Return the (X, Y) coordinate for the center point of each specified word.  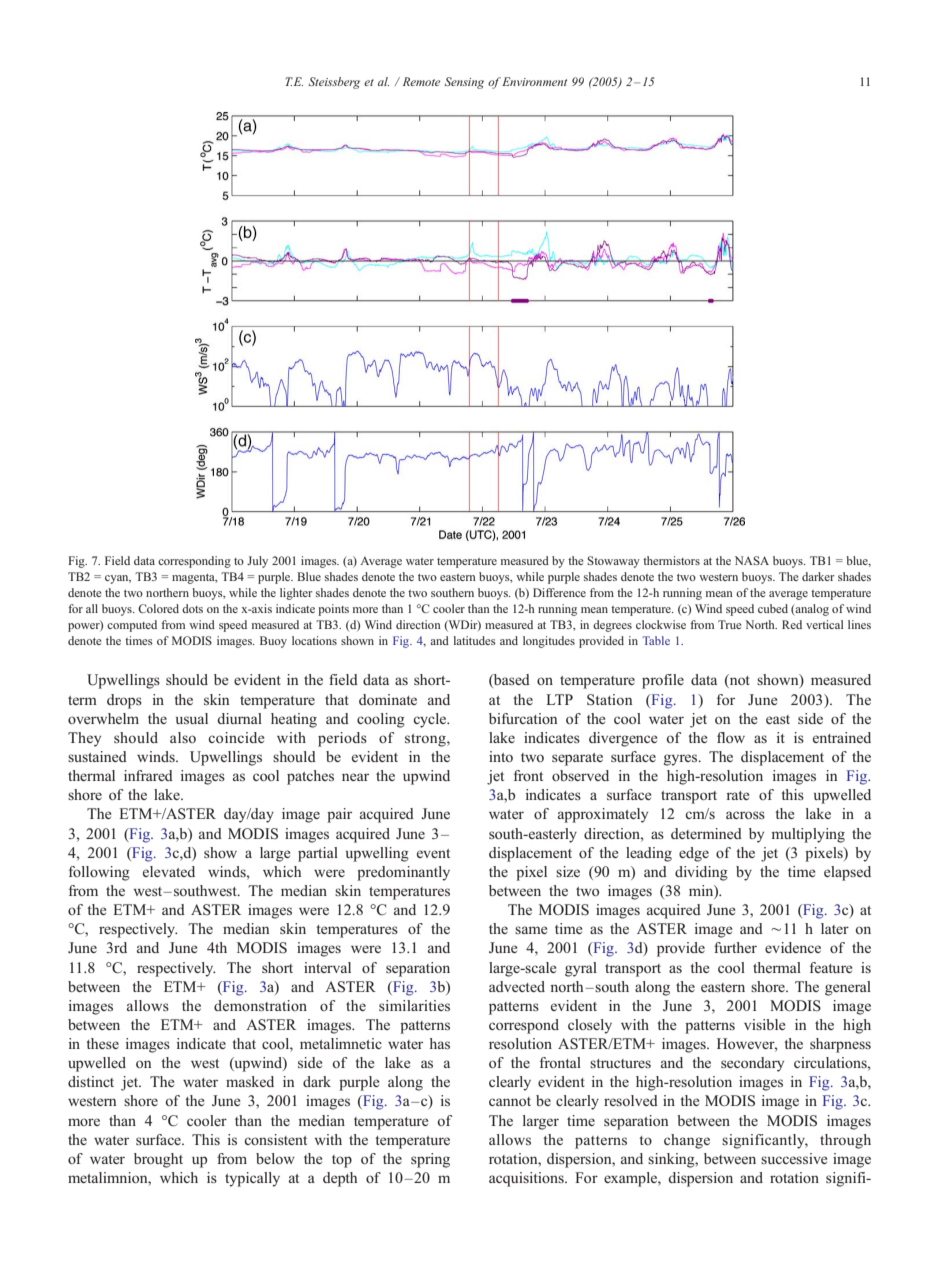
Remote (421, 81)
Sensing (464, 83)
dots (192, 608)
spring (430, 1160)
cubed (773, 608)
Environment (534, 81)
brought (158, 1160)
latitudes (474, 640)
